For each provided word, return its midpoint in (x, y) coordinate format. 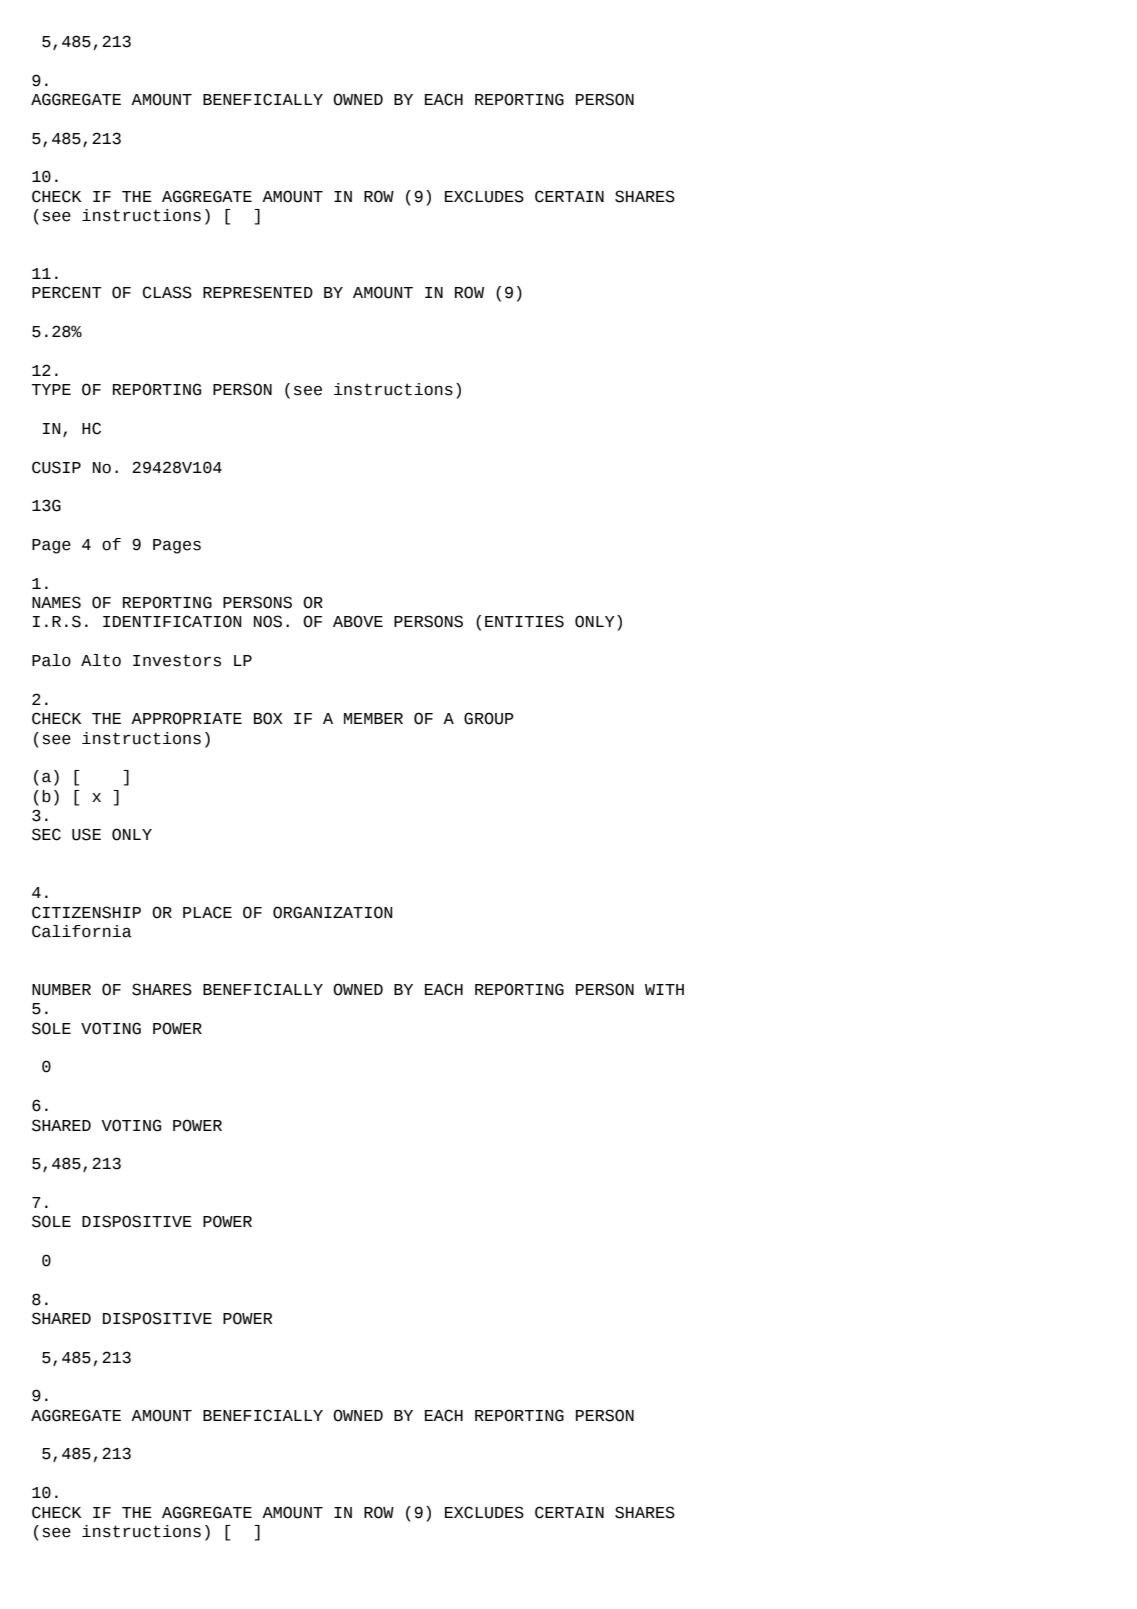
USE (86, 834)
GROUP (489, 718)
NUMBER (61, 990)
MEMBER (373, 718)
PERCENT (67, 292)
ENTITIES (524, 621)
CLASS (167, 292)
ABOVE (358, 621)
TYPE (51, 389)
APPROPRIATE (186, 718)
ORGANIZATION (333, 912)
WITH (664, 989)
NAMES (56, 602)
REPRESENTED (258, 292)
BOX (268, 718)
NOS (268, 621)
